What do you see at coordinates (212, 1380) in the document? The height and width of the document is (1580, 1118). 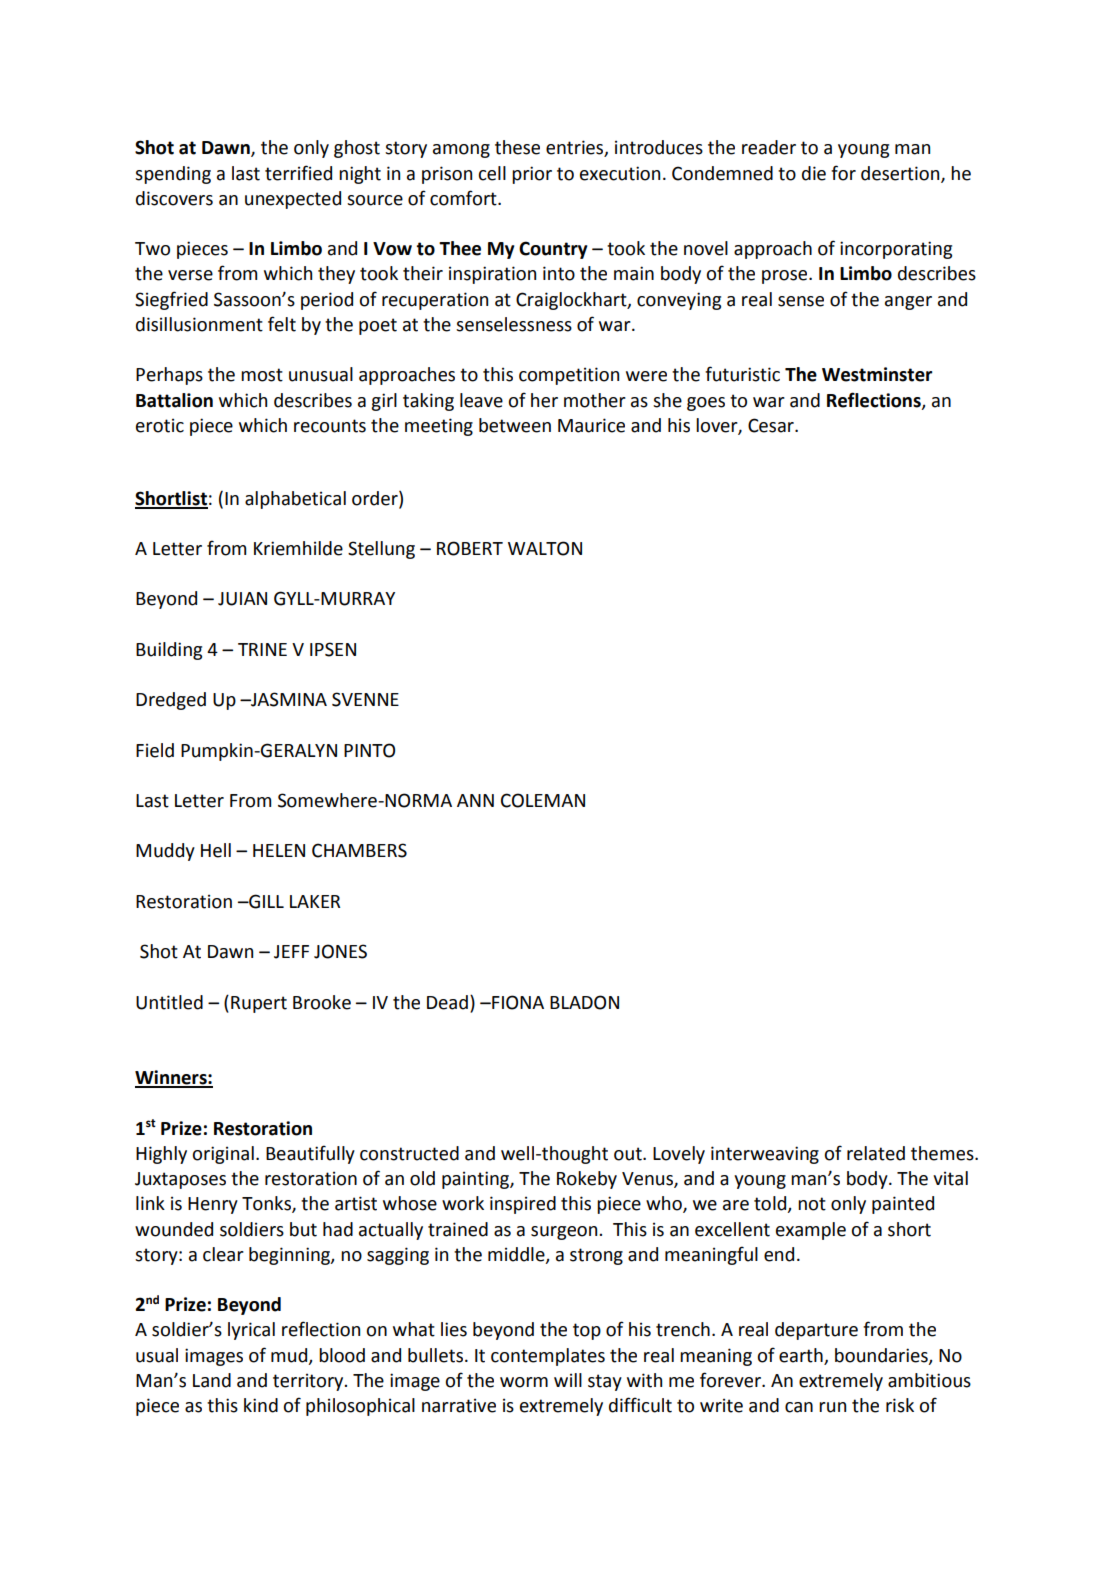 I see `Land` at bounding box center [212, 1380].
